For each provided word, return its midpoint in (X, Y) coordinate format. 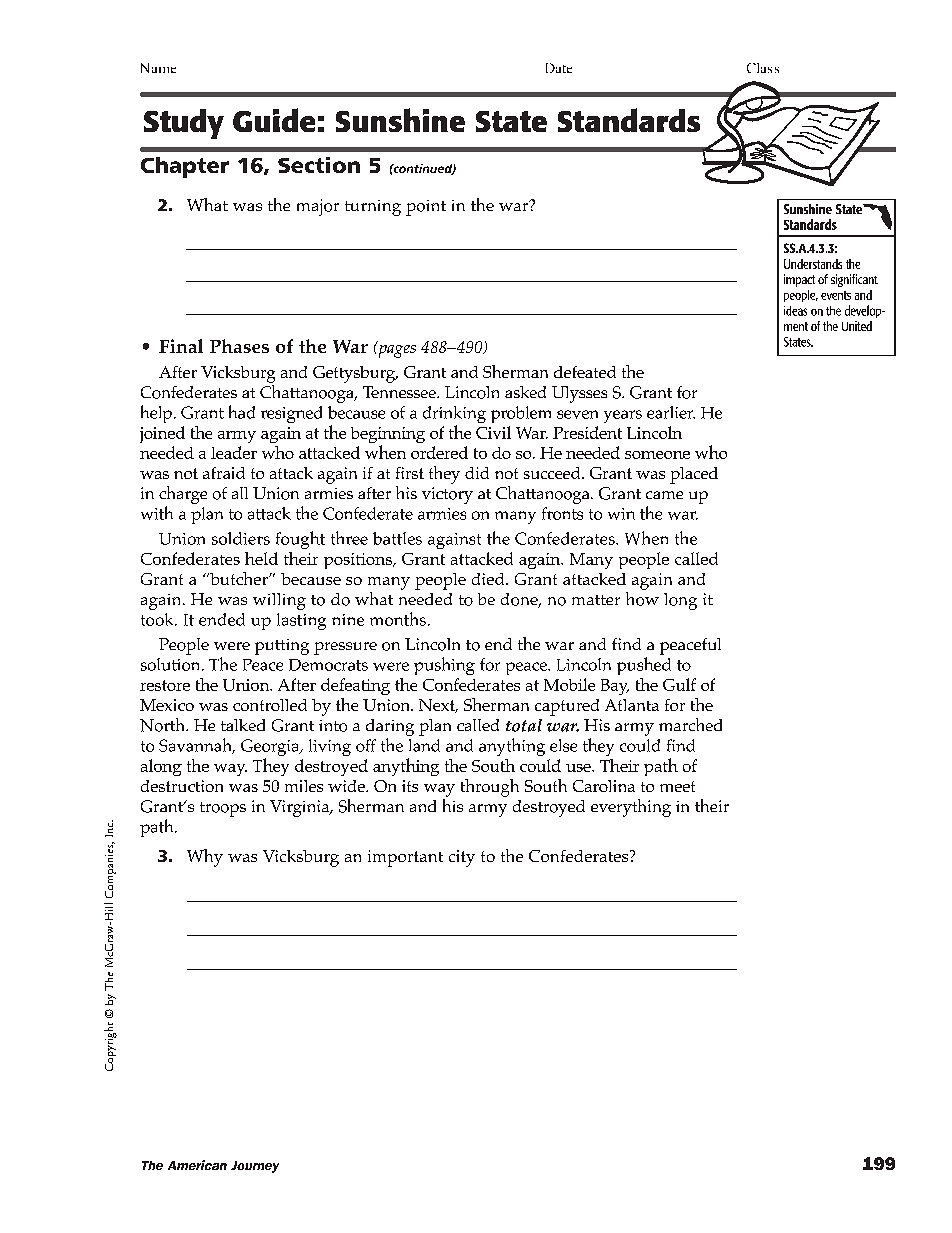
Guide (274, 120)
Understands (813, 264)
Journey (255, 1167)
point (426, 208)
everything (631, 808)
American (197, 1165)
